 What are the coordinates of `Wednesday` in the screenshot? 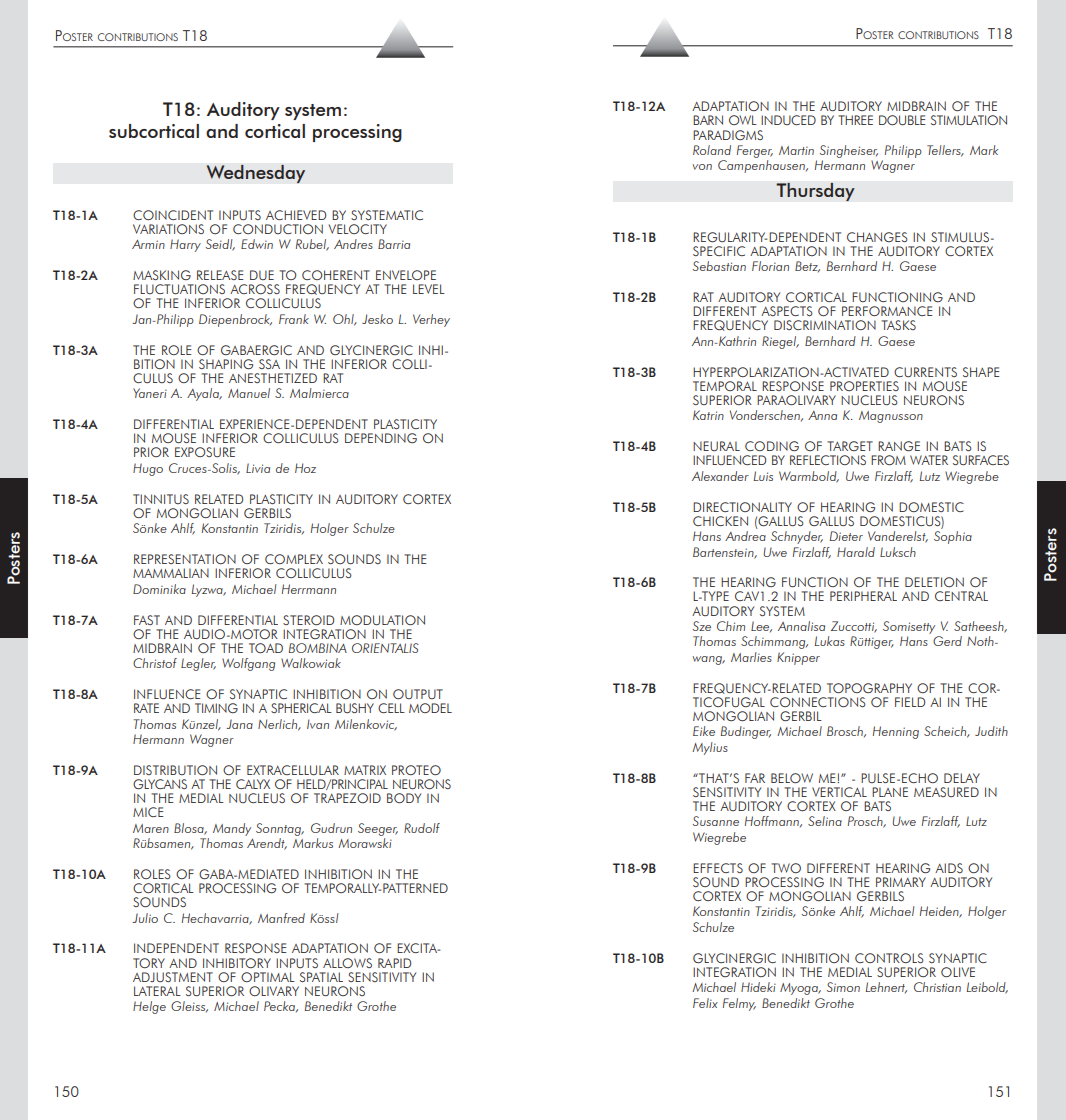 It's located at (255, 174).
